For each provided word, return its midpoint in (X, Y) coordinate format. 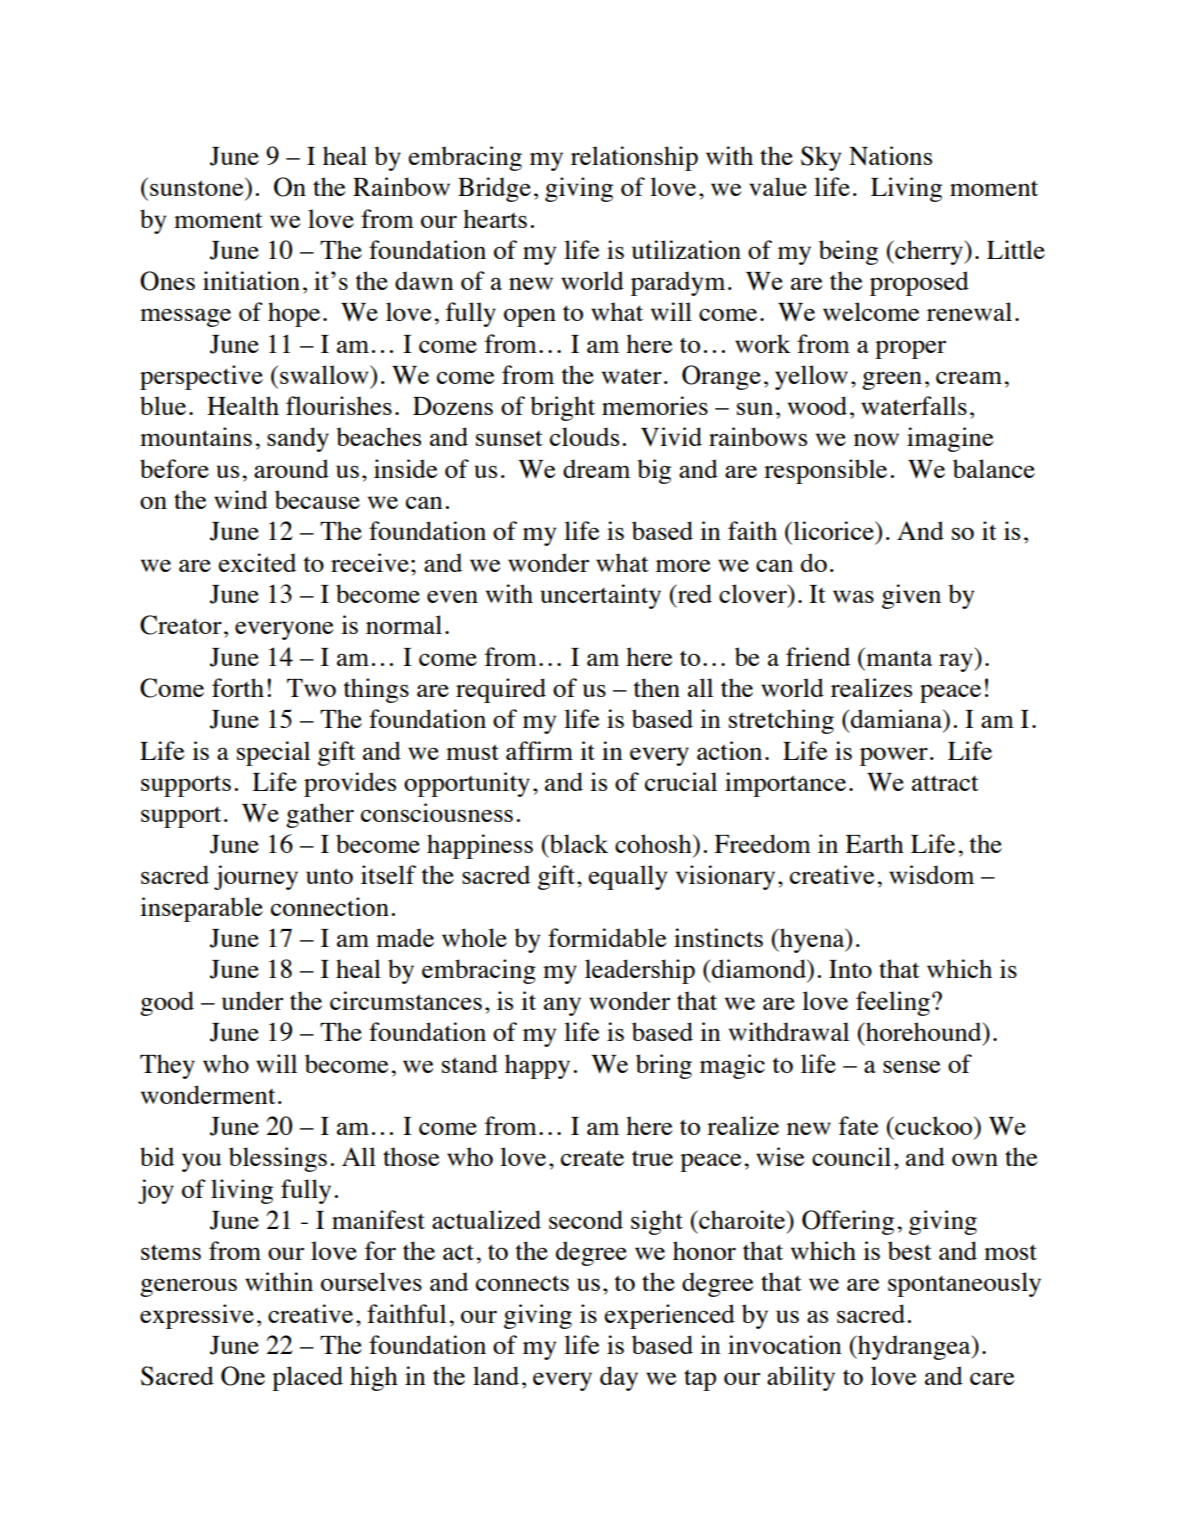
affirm (539, 750)
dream (596, 468)
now (876, 439)
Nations (890, 156)
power (894, 756)
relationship (634, 158)
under (252, 1000)
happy (537, 1066)
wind (241, 499)
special (273, 753)
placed (307, 1378)
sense (911, 1066)
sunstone (198, 187)
